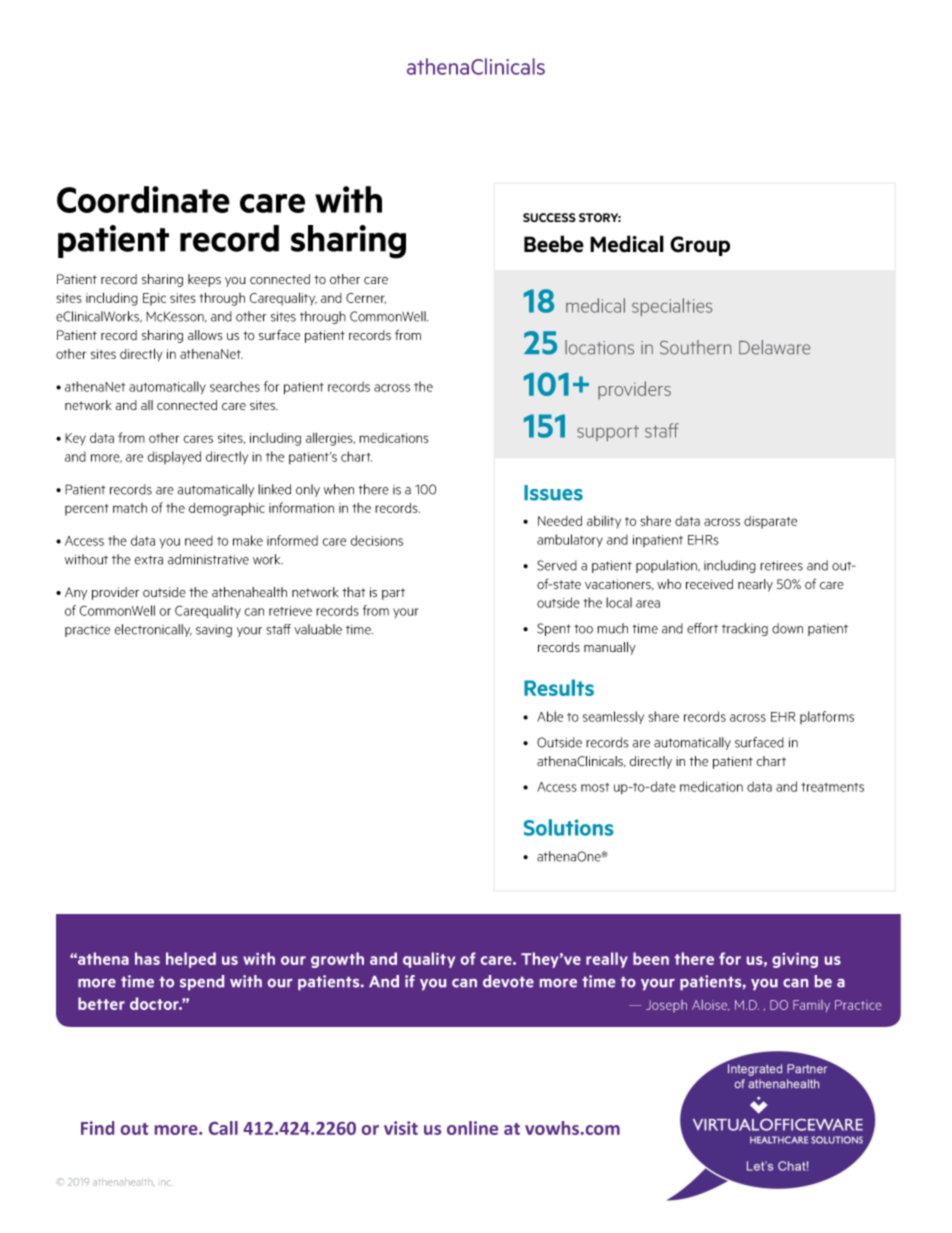  What do you see at coordinates (508, 981) in the screenshot?
I see `devote` at bounding box center [508, 981].
